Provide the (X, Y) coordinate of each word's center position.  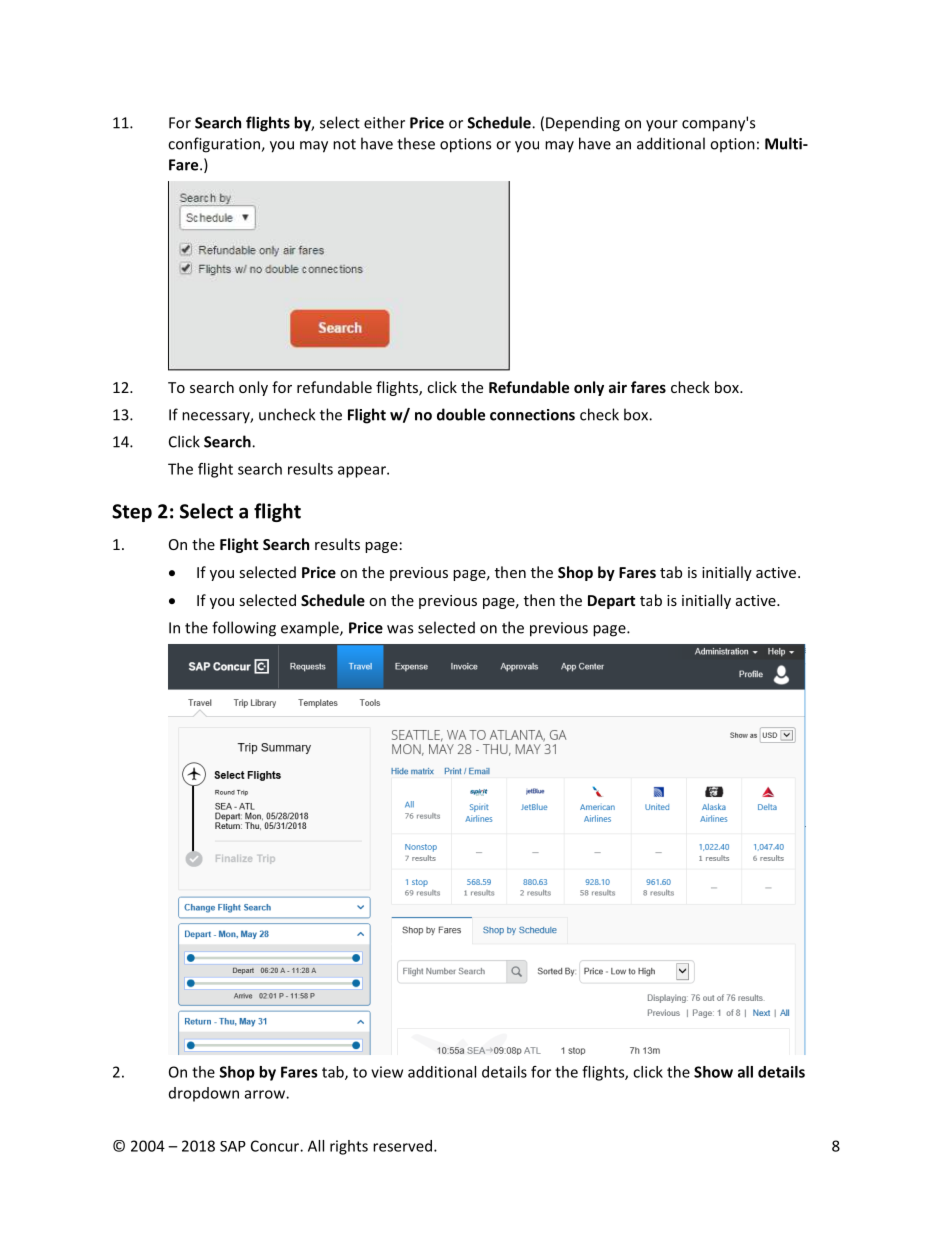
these (416, 143)
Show (713, 1072)
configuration (215, 145)
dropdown (204, 1094)
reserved (402, 1146)
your (662, 126)
